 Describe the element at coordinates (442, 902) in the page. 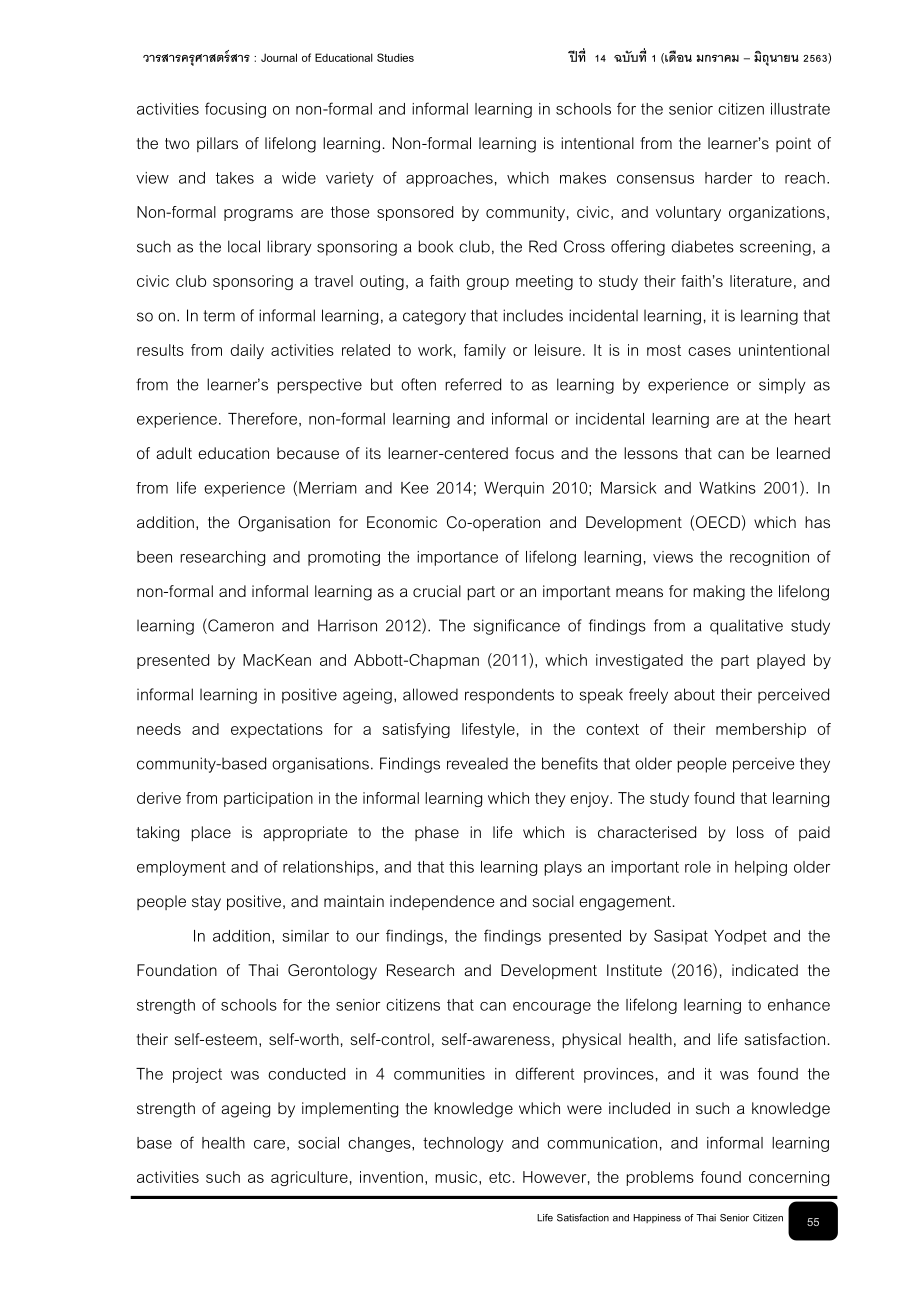

I see `independence` at that location.
